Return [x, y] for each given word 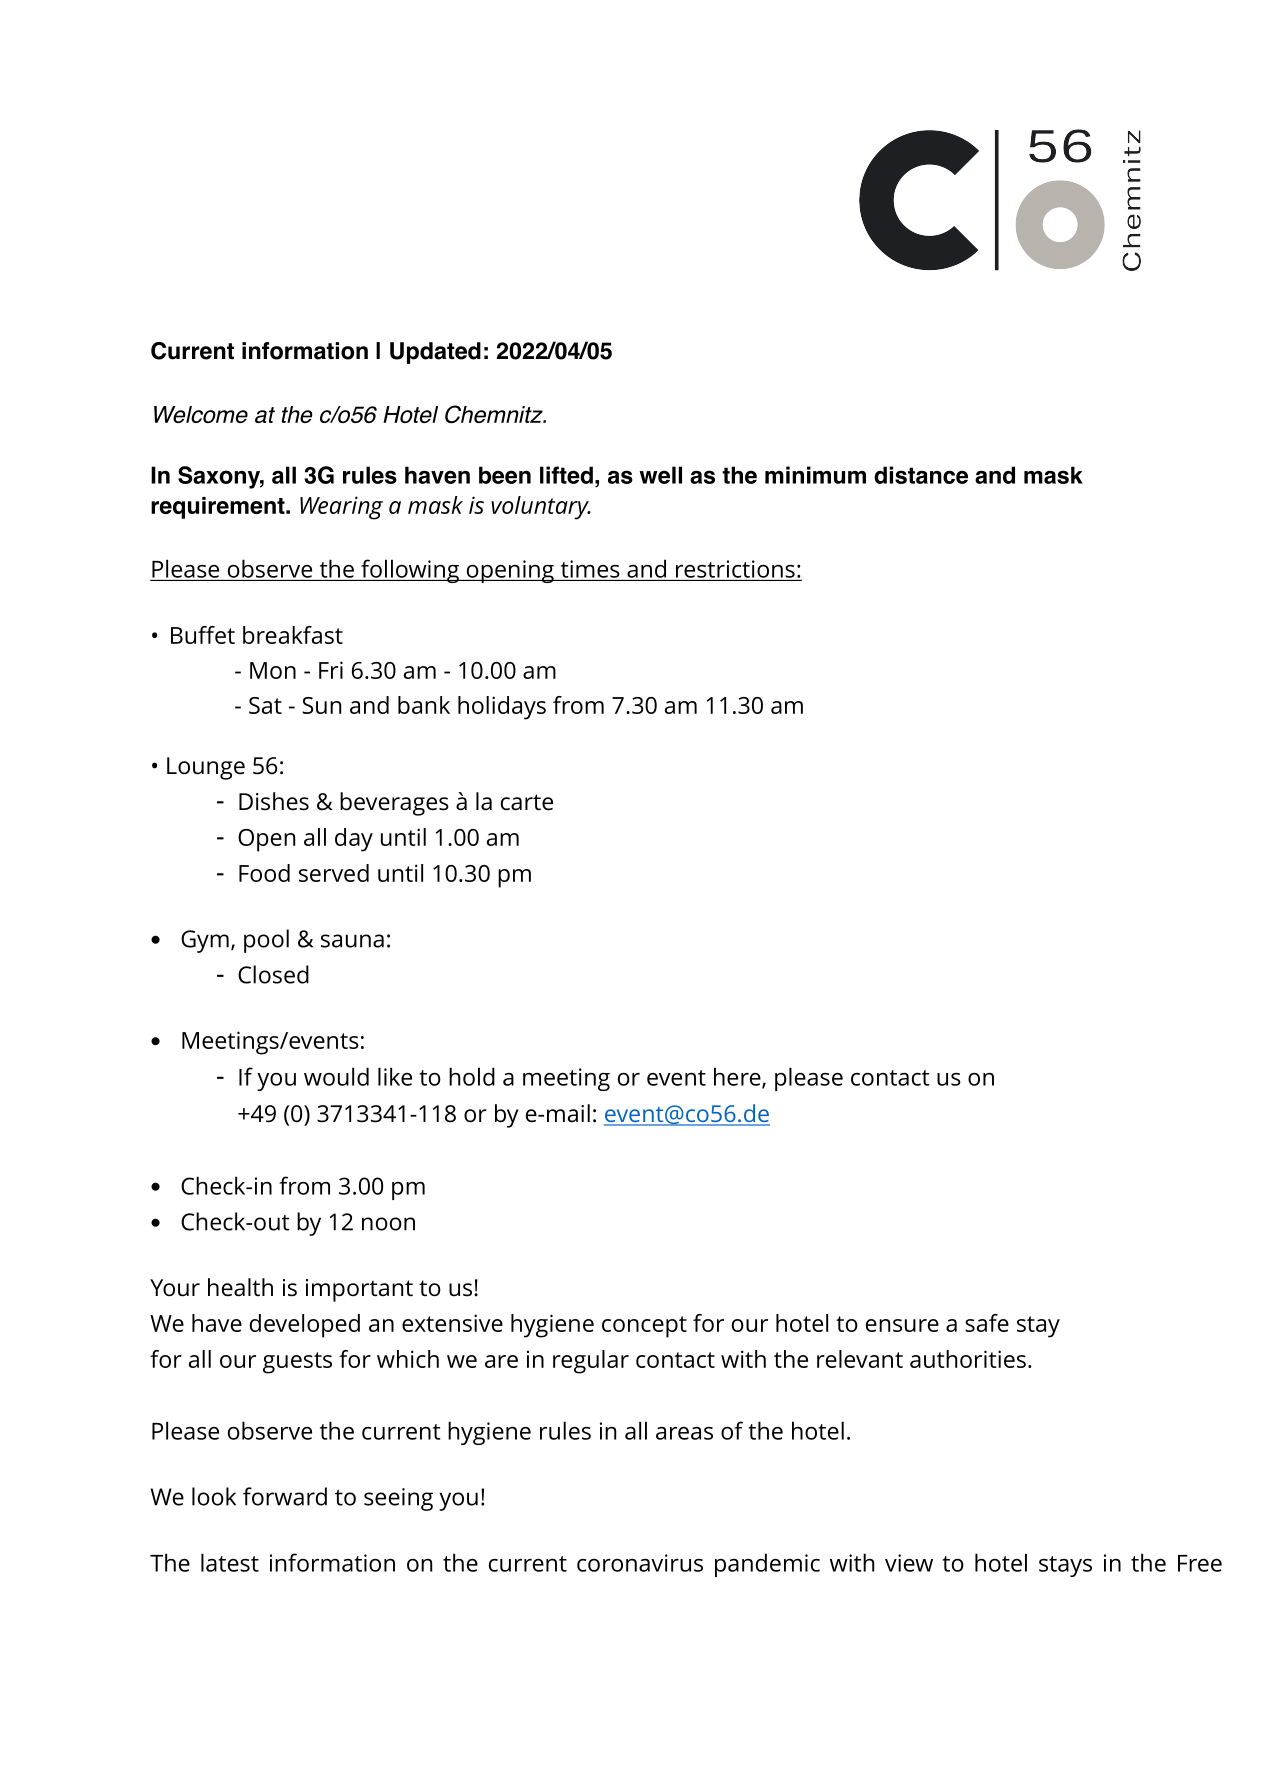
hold [472, 1076]
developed [305, 1326]
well [660, 475]
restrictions [735, 569]
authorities [968, 1359]
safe [987, 1323]
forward [285, 1496]
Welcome [201, 414]
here [738, 1077]
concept [644, 1327]
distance [921, 475]
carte [527, 802]
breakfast [293, 635]
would [336, 1076]
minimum [815, 475]
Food [264, 873]
